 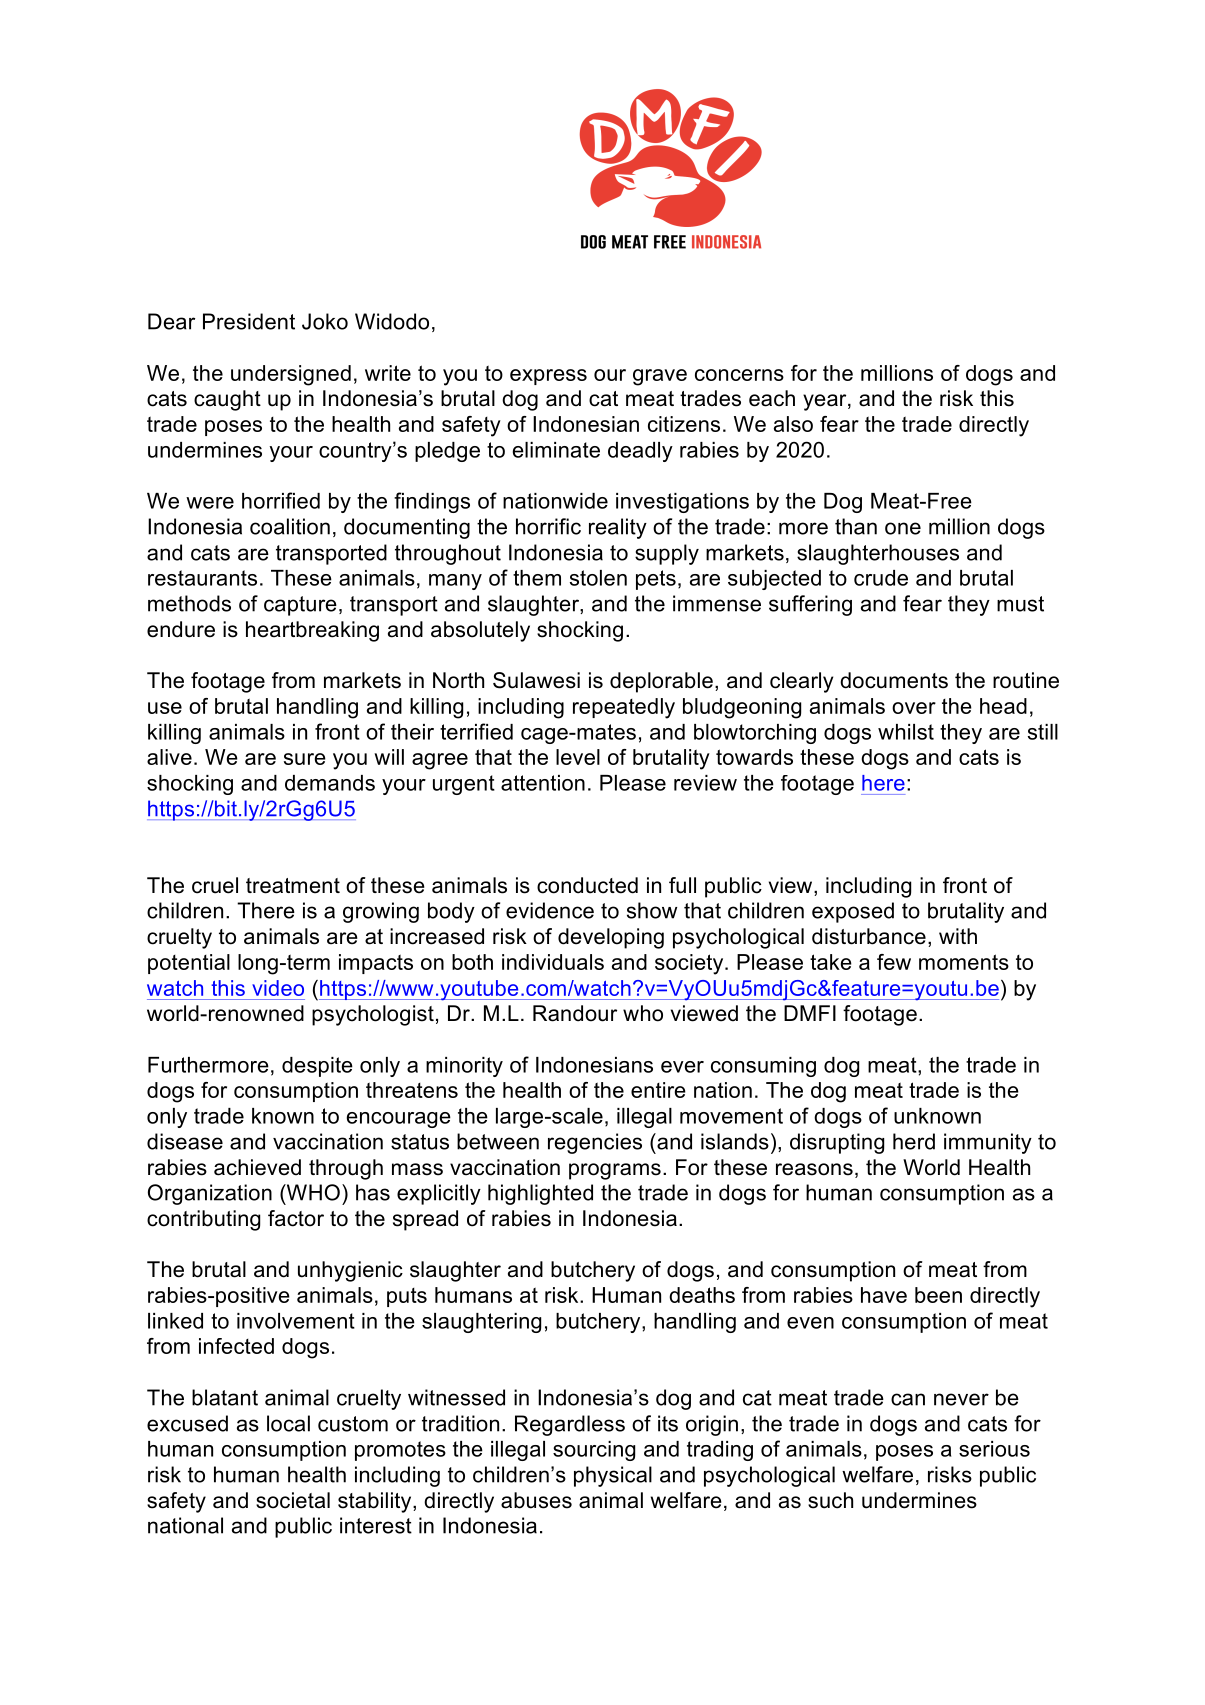 What do you see at coordinates (293, 1500) in the page?
I see `societal` at bounding box center [293, 1500].
